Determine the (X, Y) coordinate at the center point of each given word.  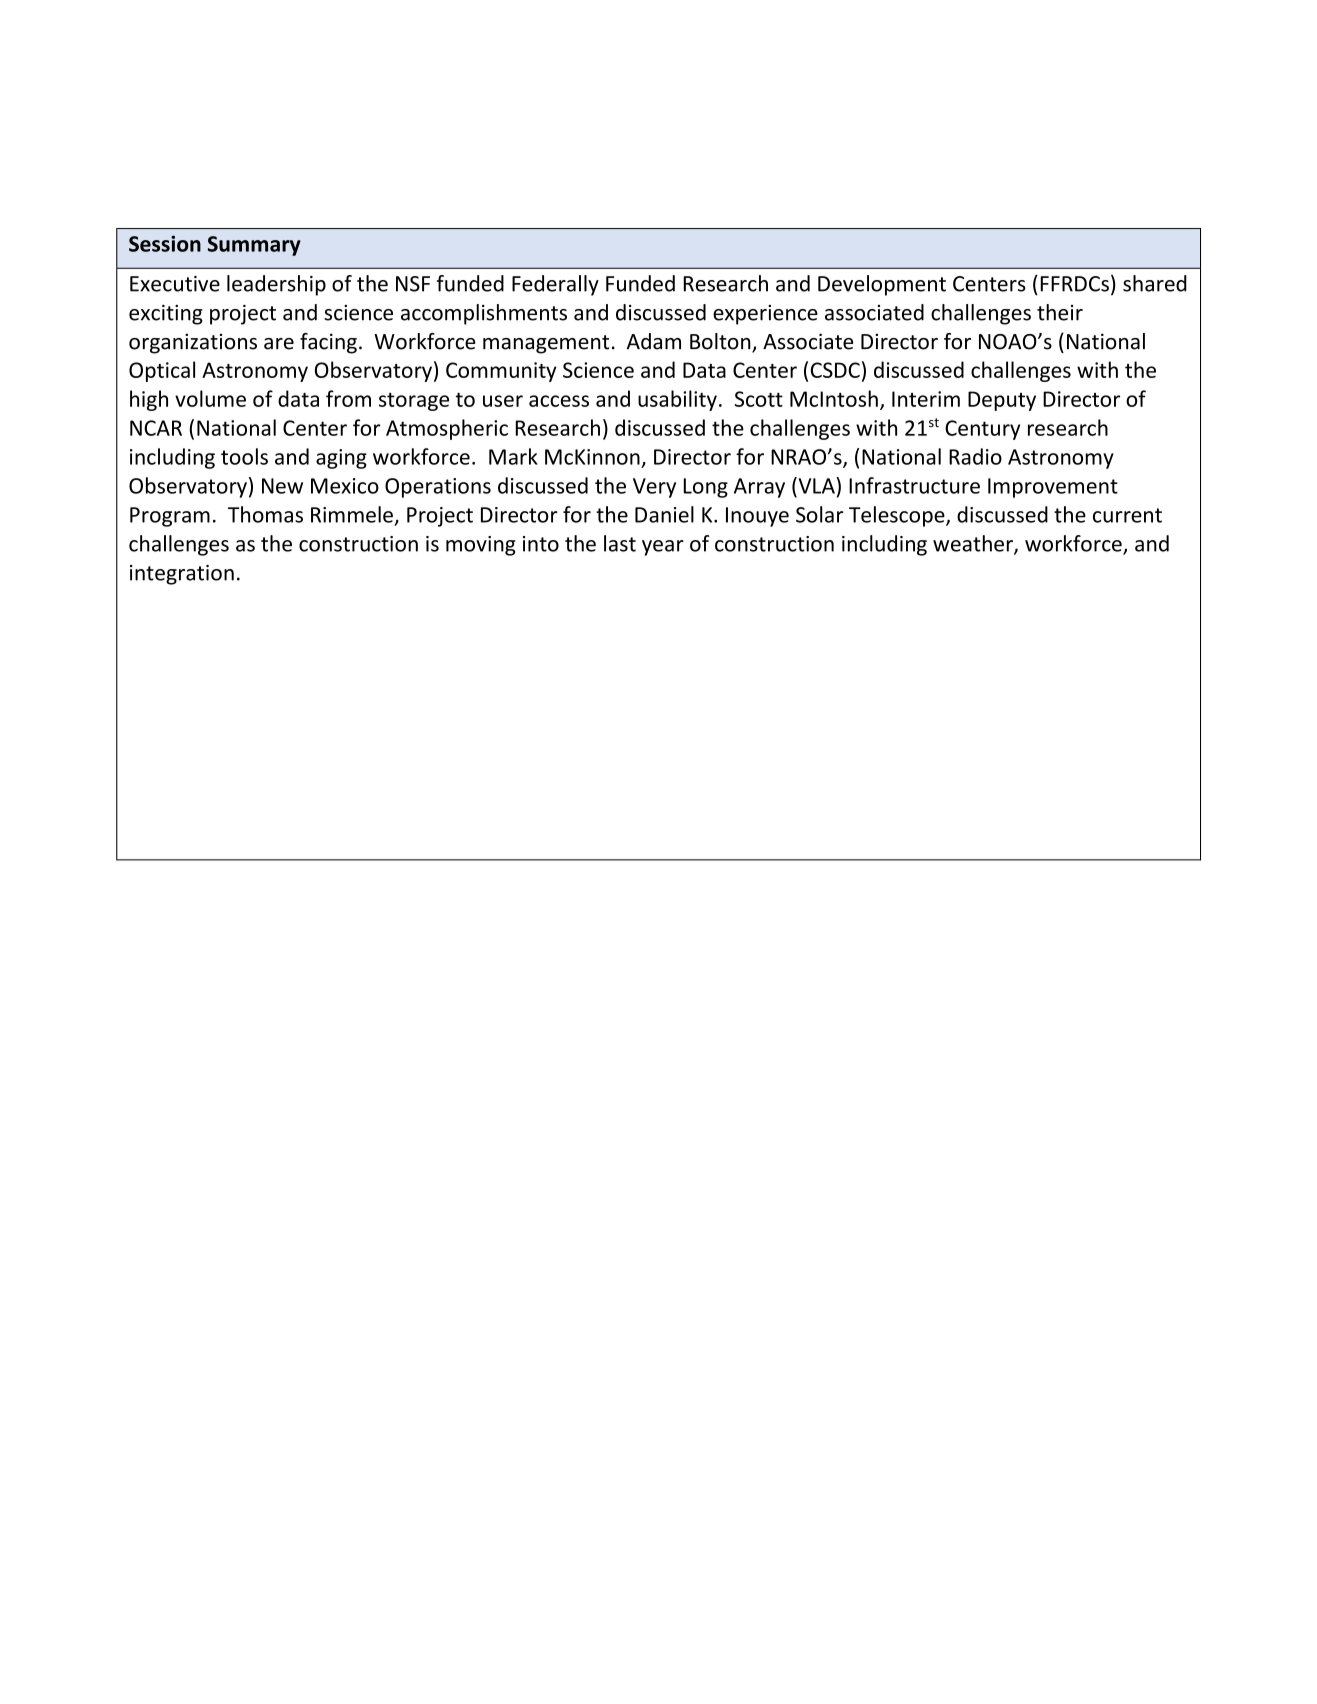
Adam (654, 341)
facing (328, 343)
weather (974, 544)
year (663, 548)
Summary (254, 246)
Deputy (1002, 401)
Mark (513, 456)
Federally (555, 285)
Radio (975, 456)
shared (1155, 283)
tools (244, 456)
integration (182, 575)
